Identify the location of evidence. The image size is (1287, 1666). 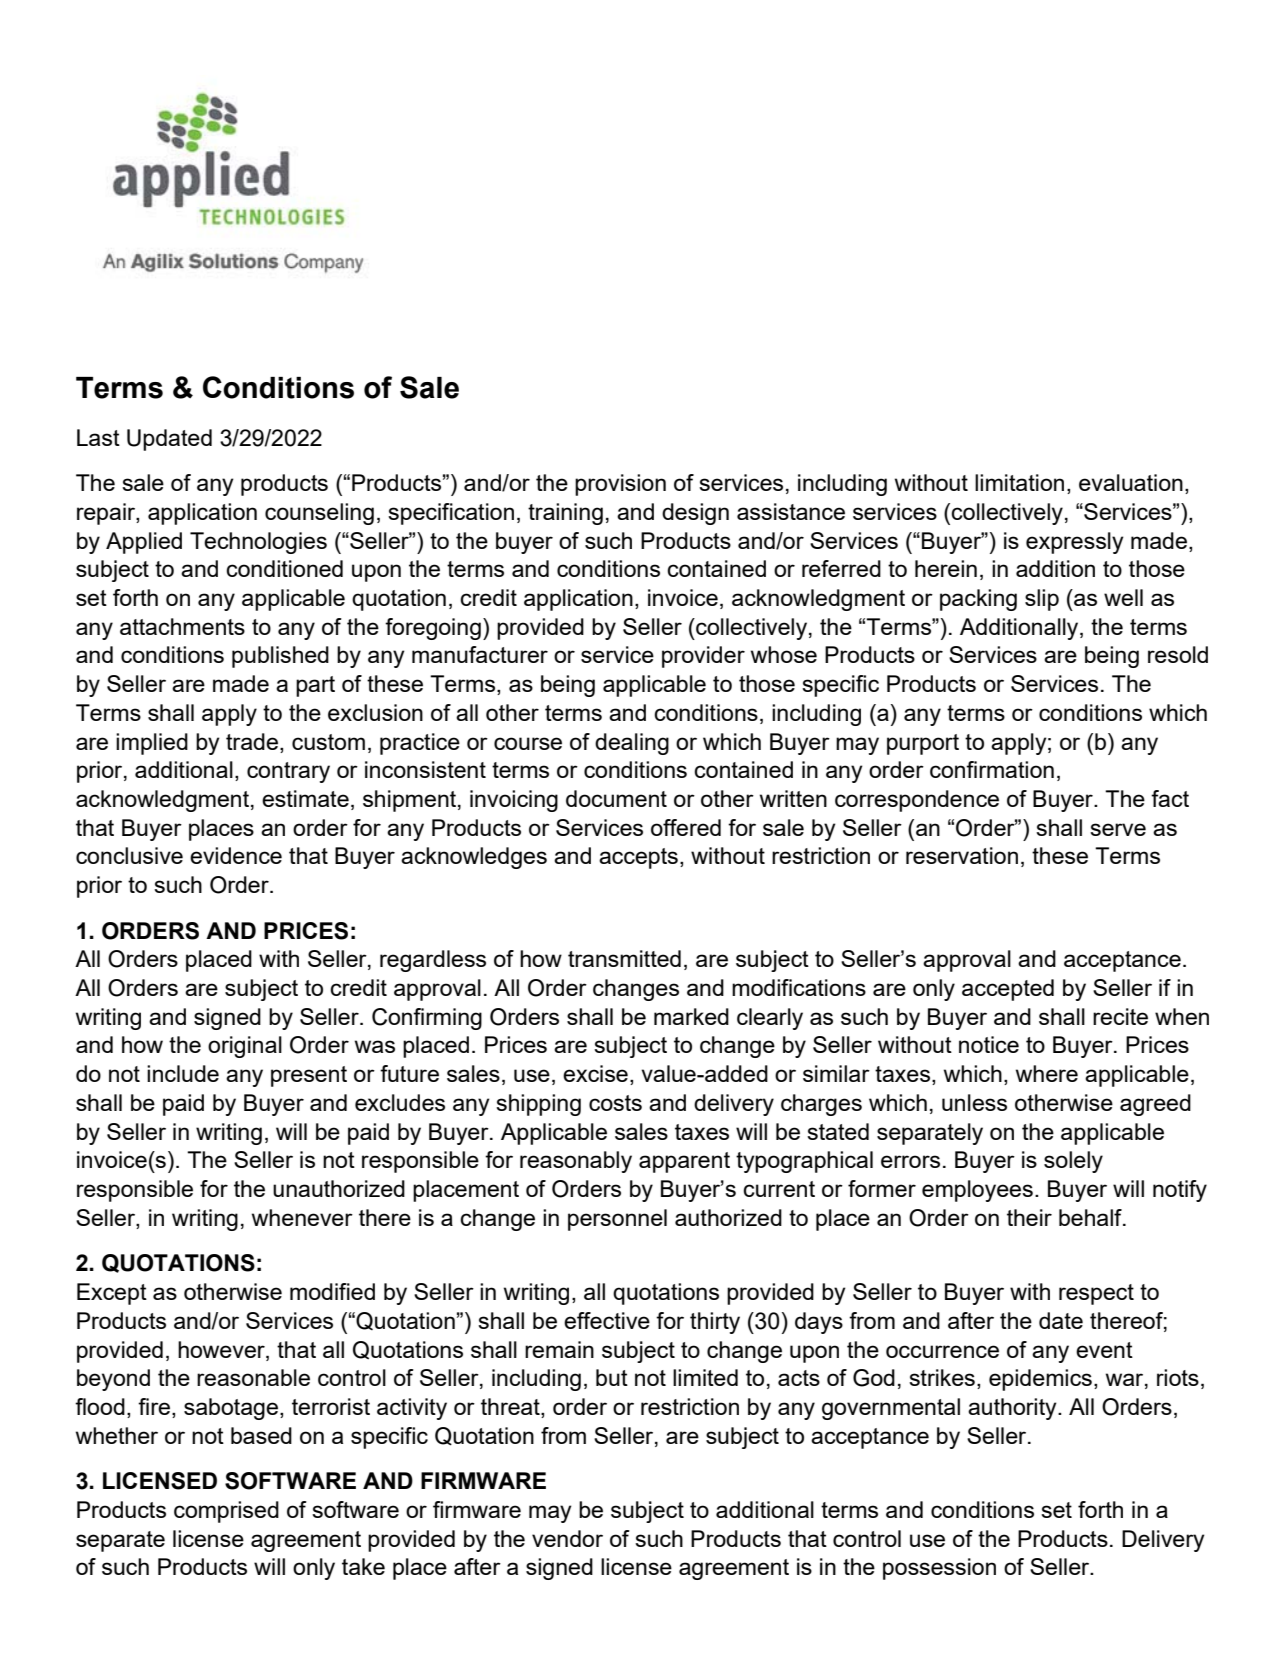
(236, 855).
